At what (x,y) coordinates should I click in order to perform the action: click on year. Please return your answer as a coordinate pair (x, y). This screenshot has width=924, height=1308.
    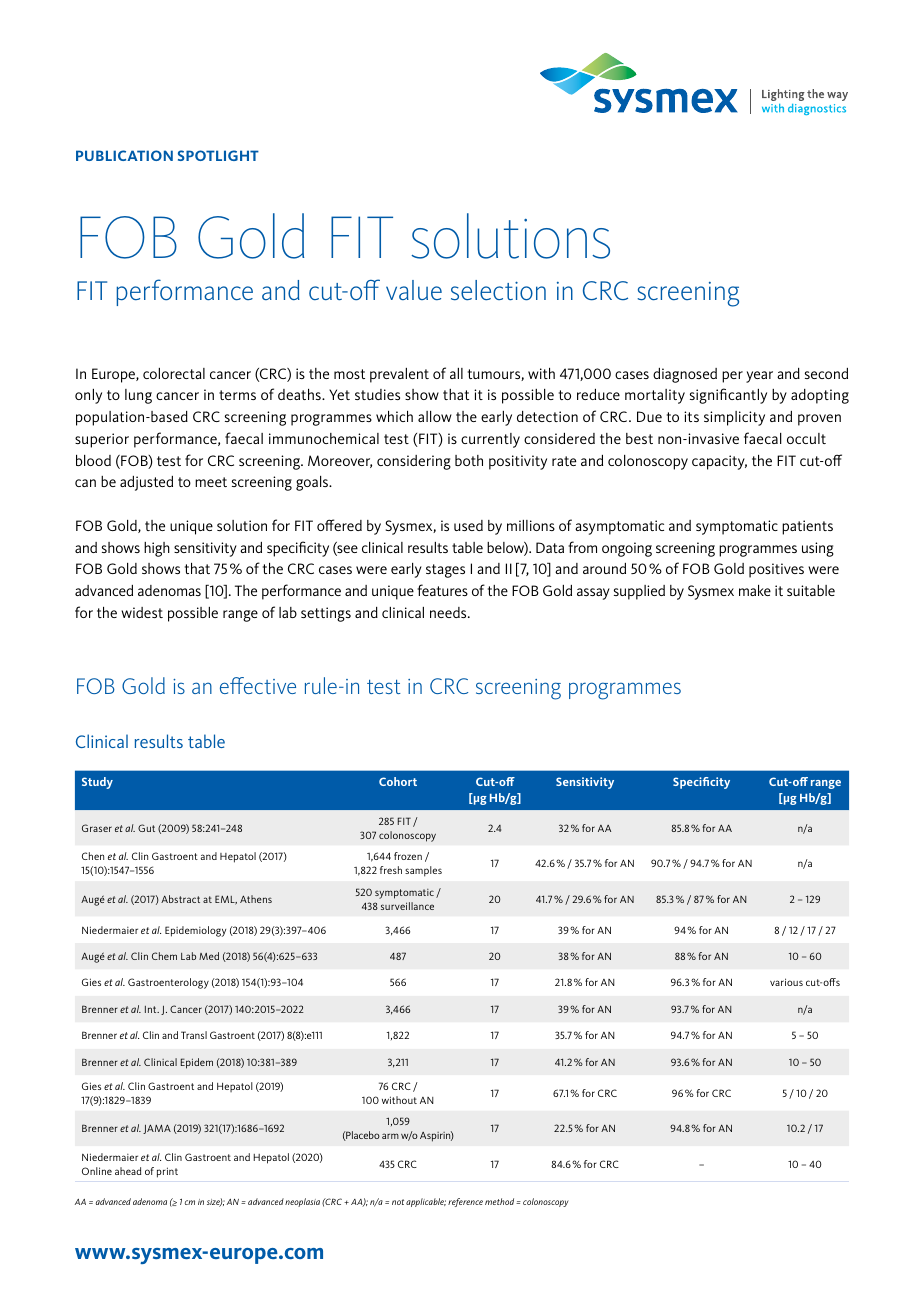
    Looking at the image, I should click on (759, 377).
